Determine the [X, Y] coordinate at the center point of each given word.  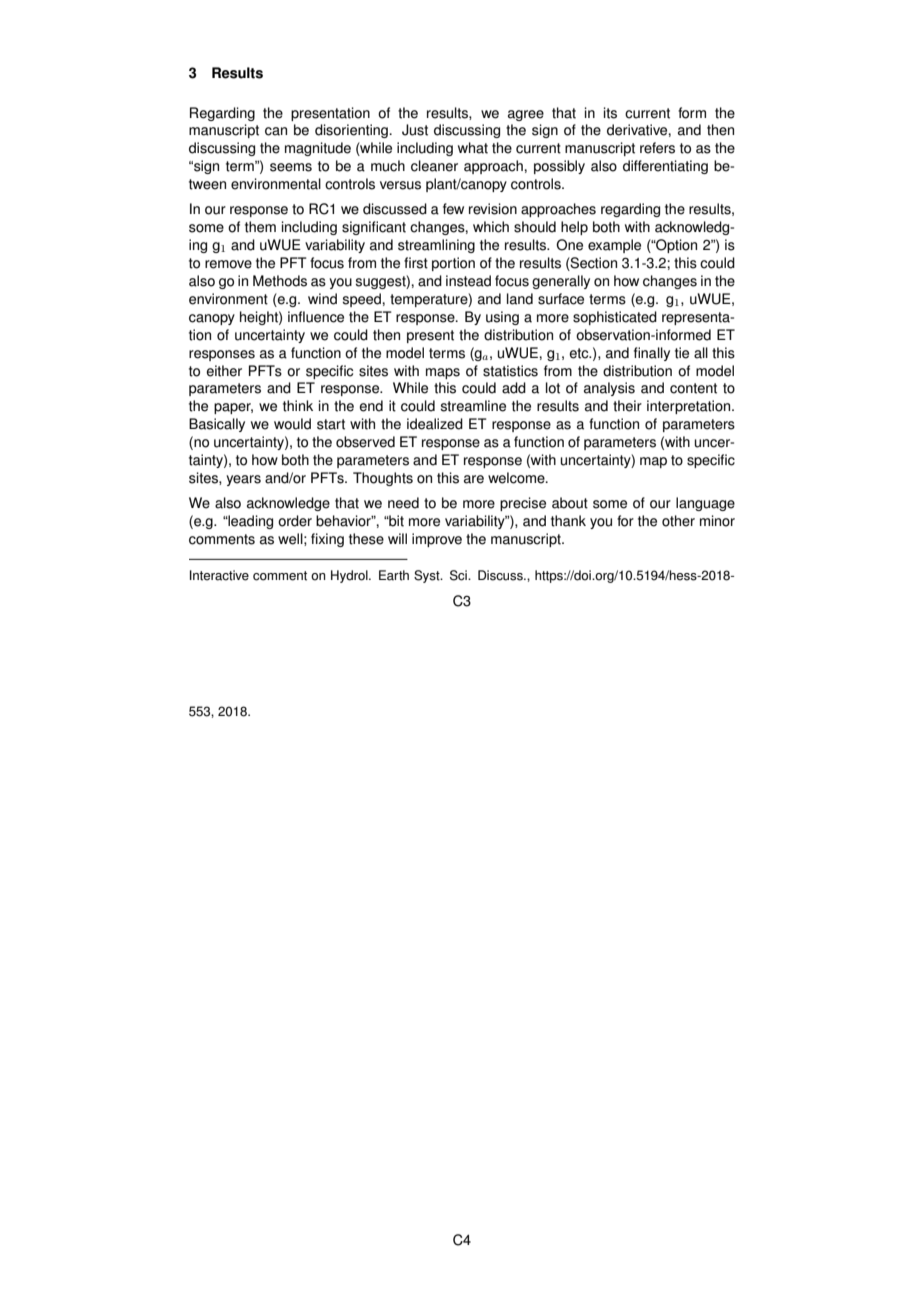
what [473, 148]
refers [657, 148]
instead [468, 281]
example [614, 246]
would [292, 424]
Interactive [219, 575]
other [678, 521]
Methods [280, 281]
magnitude [318, 149]
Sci [459, 575]
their [627, 406]
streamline [473, 406]
